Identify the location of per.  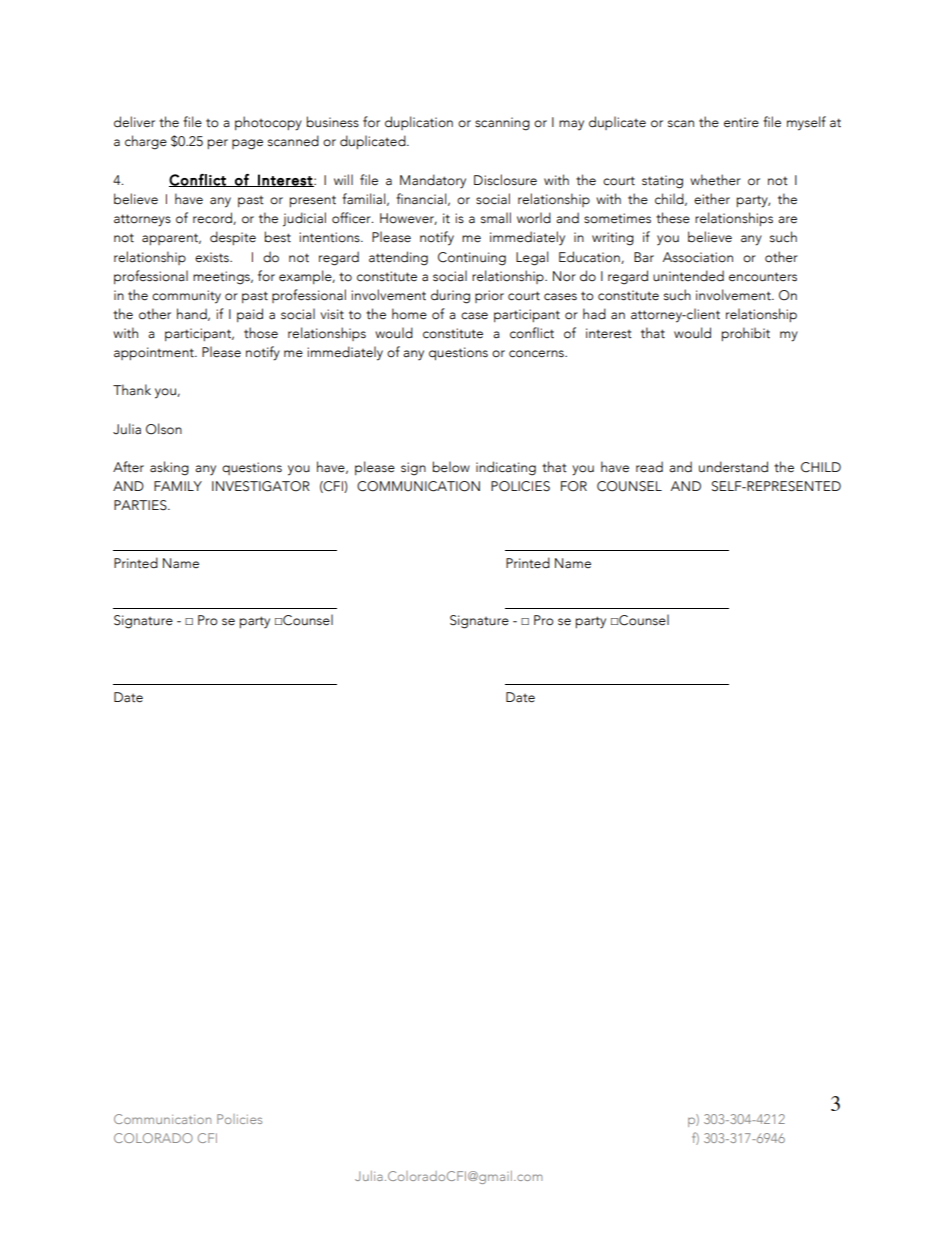
(217, 144).
